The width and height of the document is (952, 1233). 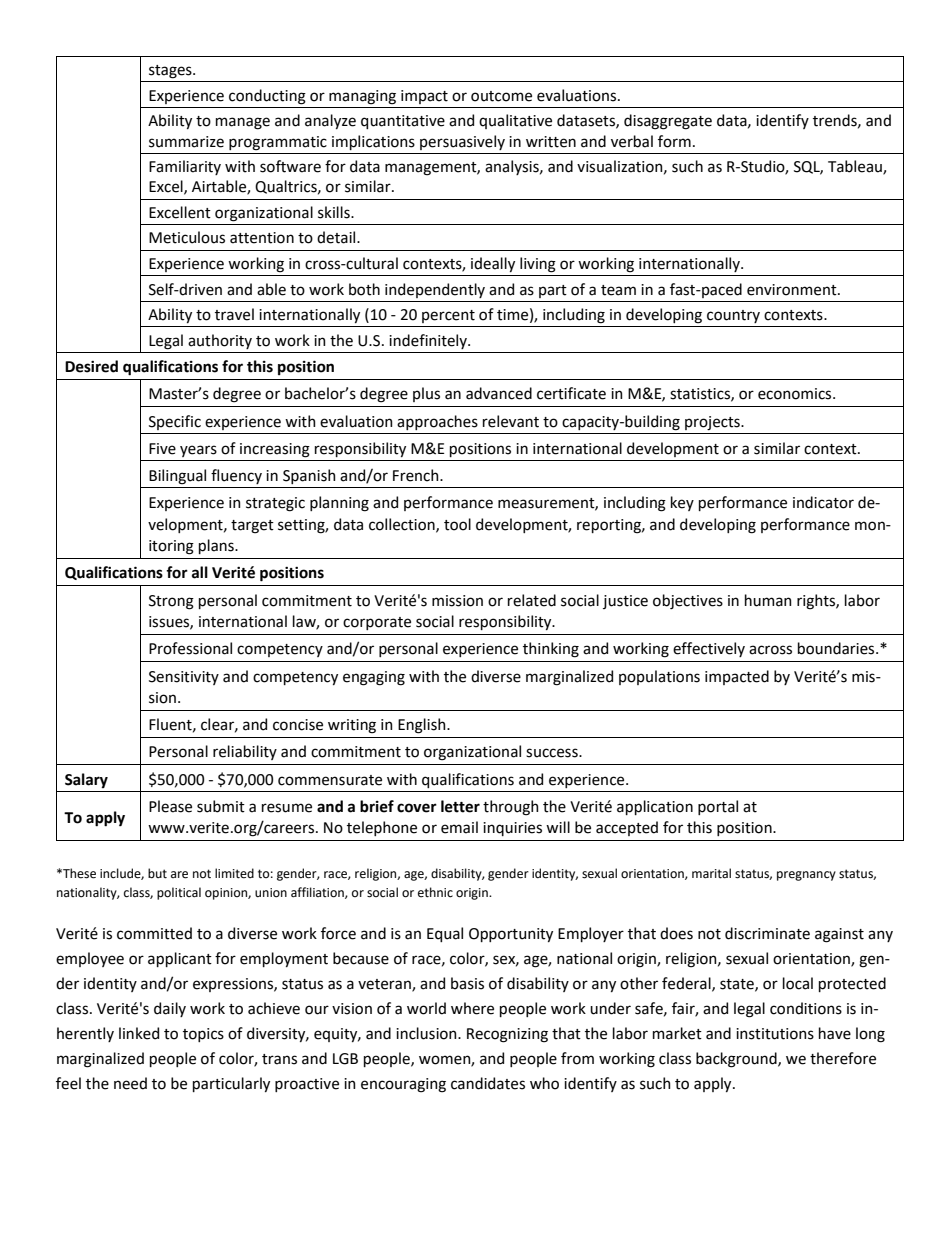 What do you see at coordinates (429, 341) in the document?
I see `indefinitely` at bounding box center [429, 341].
